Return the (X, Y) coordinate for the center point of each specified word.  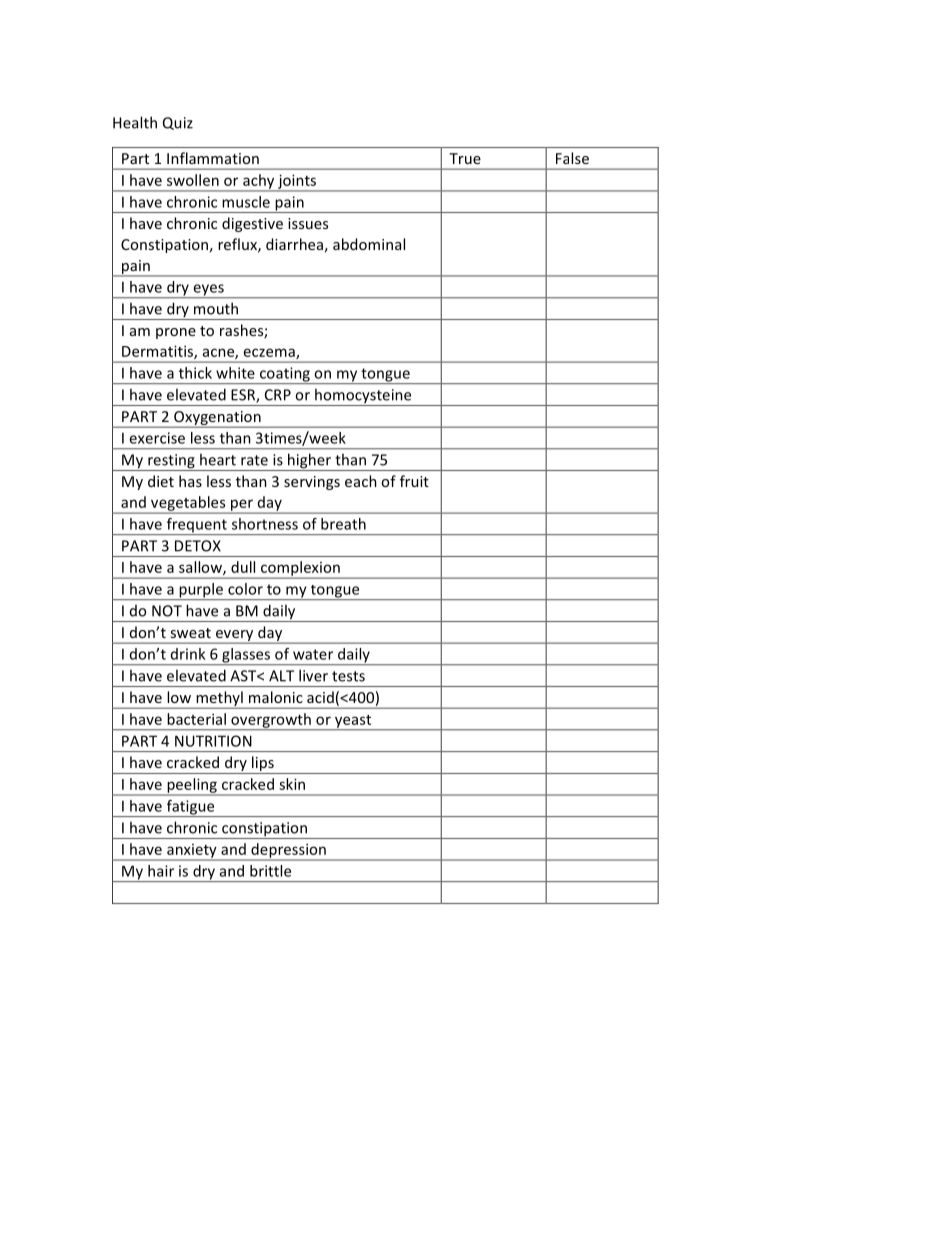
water (313, 654)
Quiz (178, 123)
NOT (167, 611)
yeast (353, 722)
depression (288, 851)
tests (348, 676)
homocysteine (363, 397)
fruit (414, 481)
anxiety (192, 852)
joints (297, 182)
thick (195, 373)
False (572, 158)
